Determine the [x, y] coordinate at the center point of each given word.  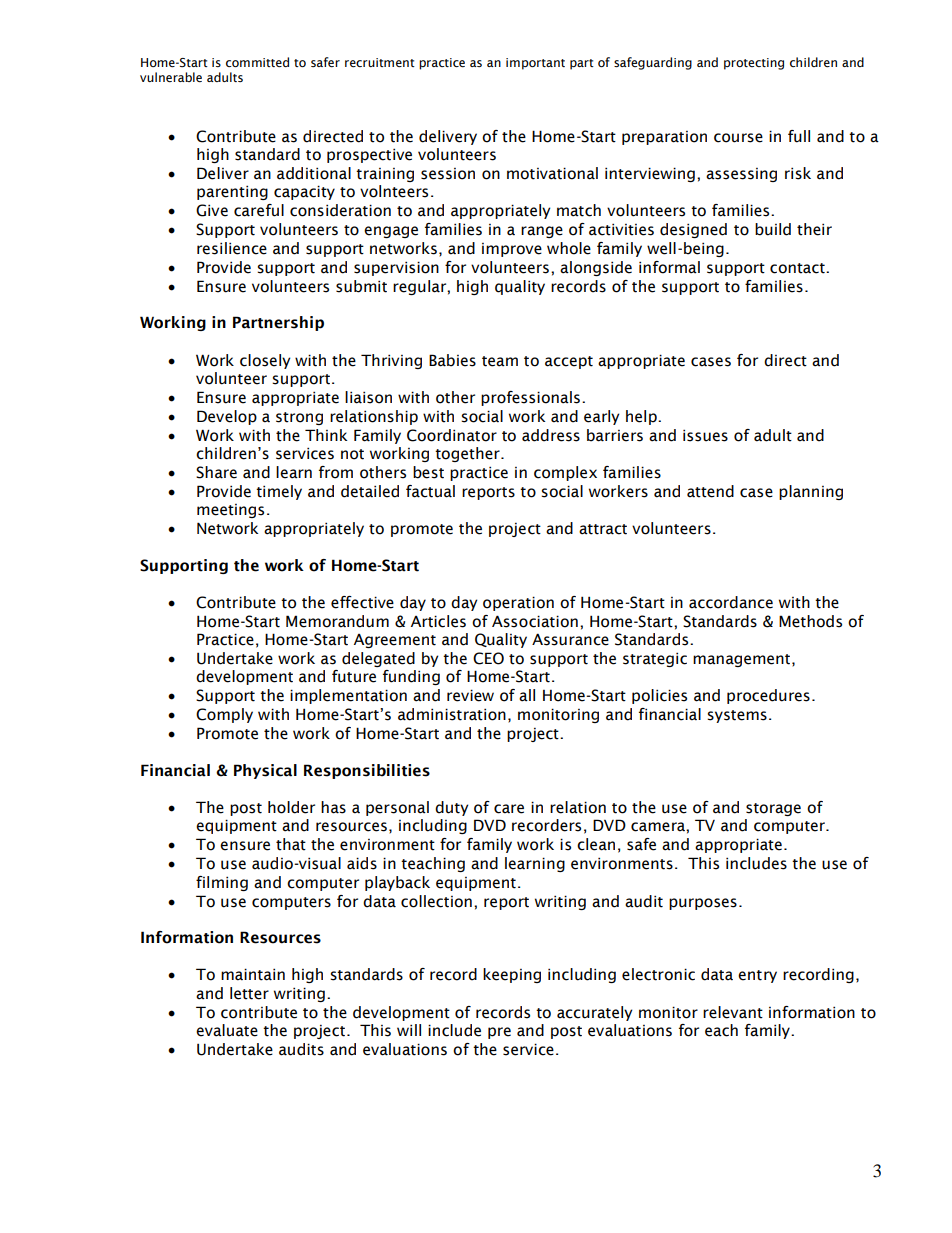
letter [249, 993]
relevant [733, 1012]
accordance [731, 602]
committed [257, 62]
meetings [230, 511]
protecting [754, 64]
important [535, 64]
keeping [512, 975]
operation [518, 603]
